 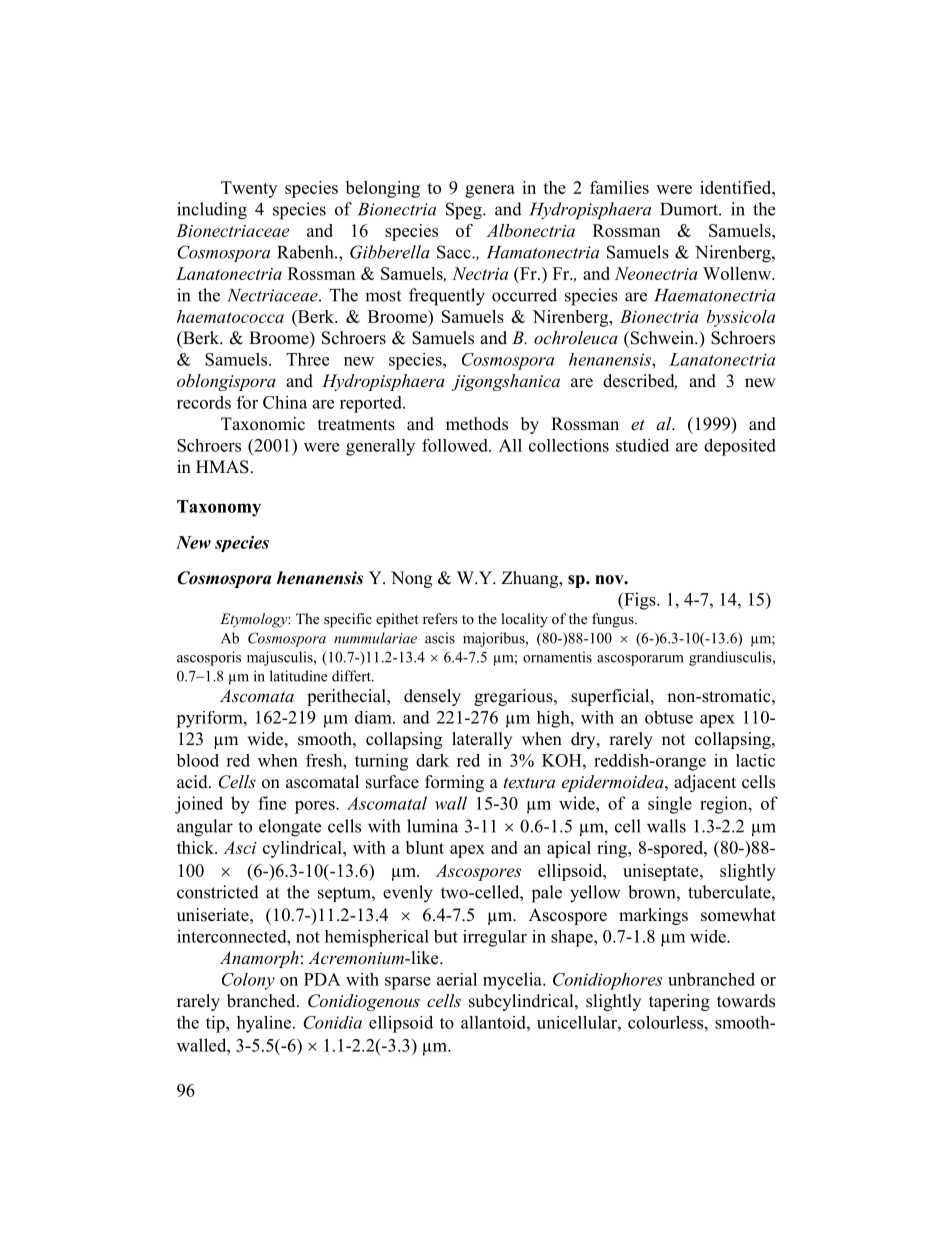 I want to click on blood, so click(x=197, y=760).
